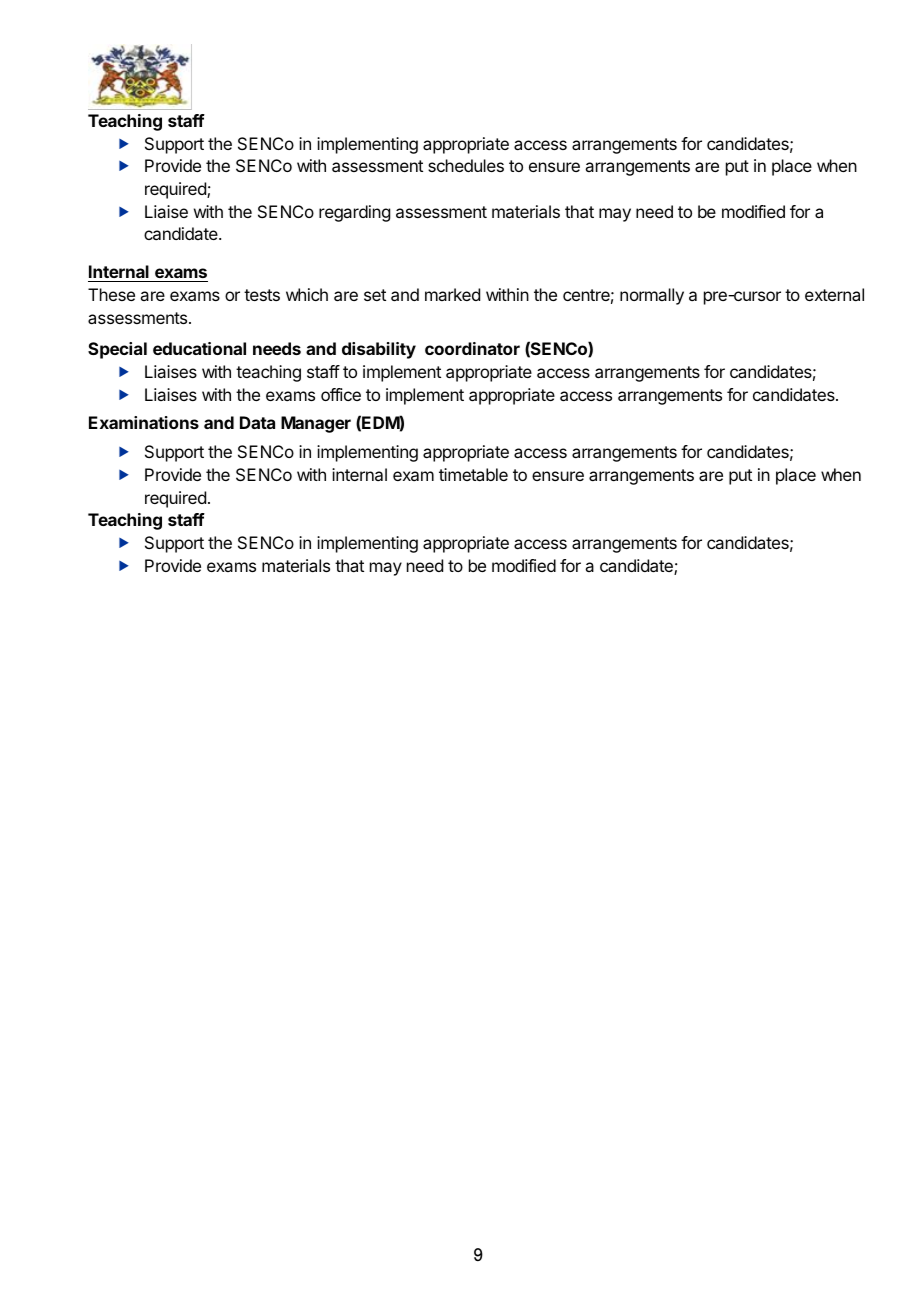 The width and height of the page is (924, 1308). I want to click on normally, so click(652, 296).
